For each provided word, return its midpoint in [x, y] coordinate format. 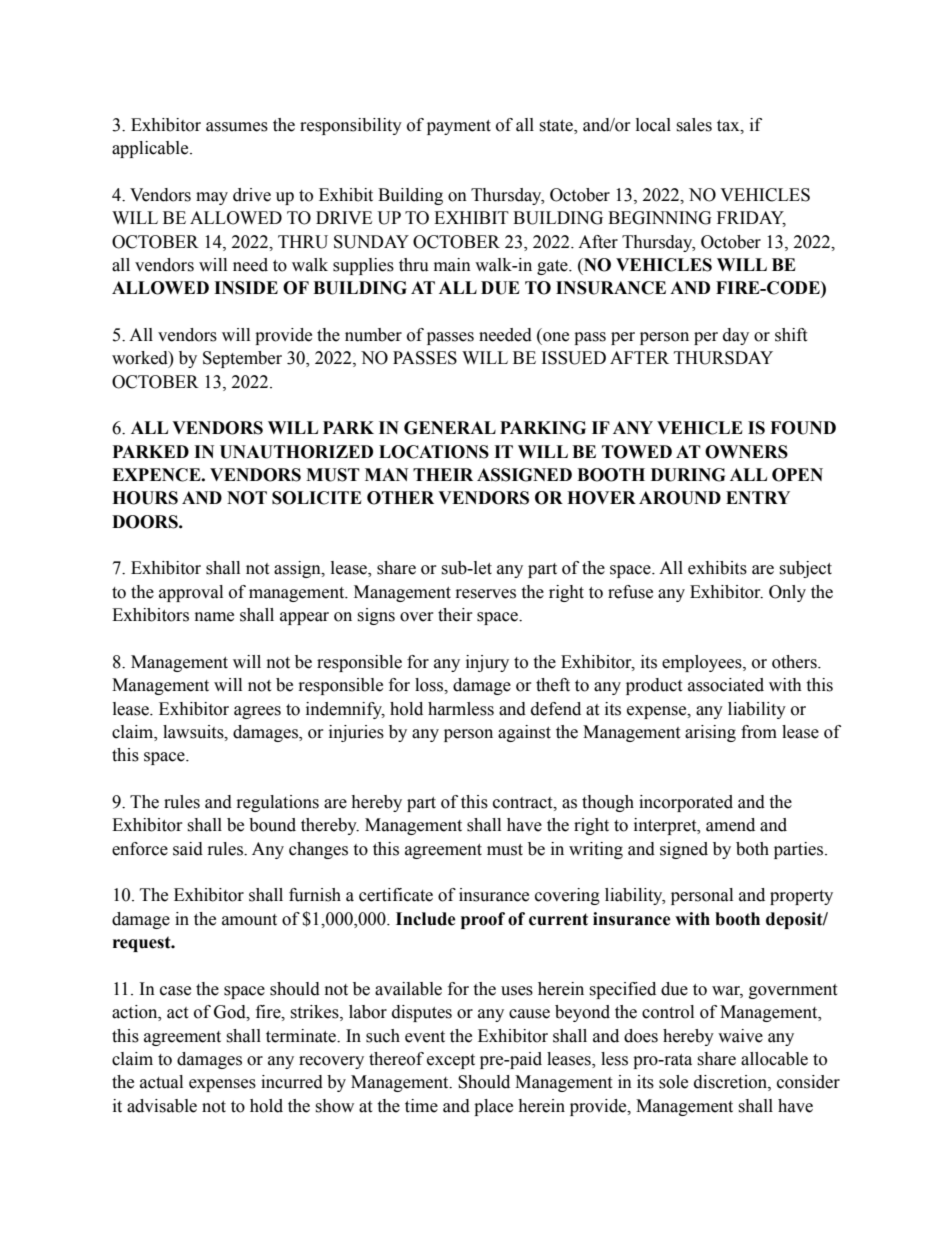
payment [459, 127]
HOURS [145, 498]
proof [483, 920]
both [752, 849]
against [524, 733]
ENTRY [758, 497]
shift [791, 335]
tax [729, 126]
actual [161, 1082]
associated [726, 685]
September [242, 359]
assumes [237, 127]
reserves [486, 594]
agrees [257, 712]
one [556, 337]
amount [249, 920]
